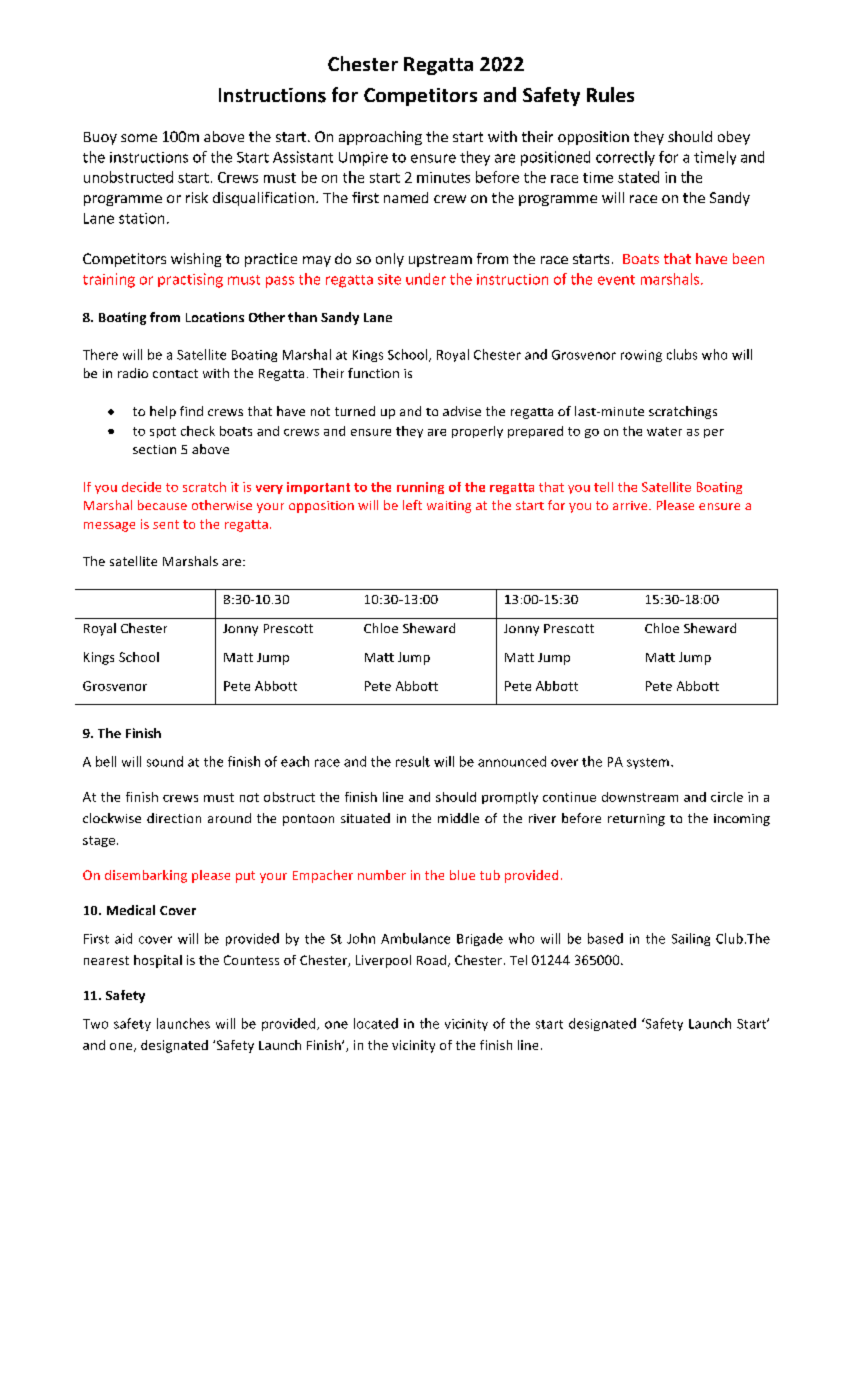 This document has height=1400, width=849. I want to click on returning, so click(636, 820).
